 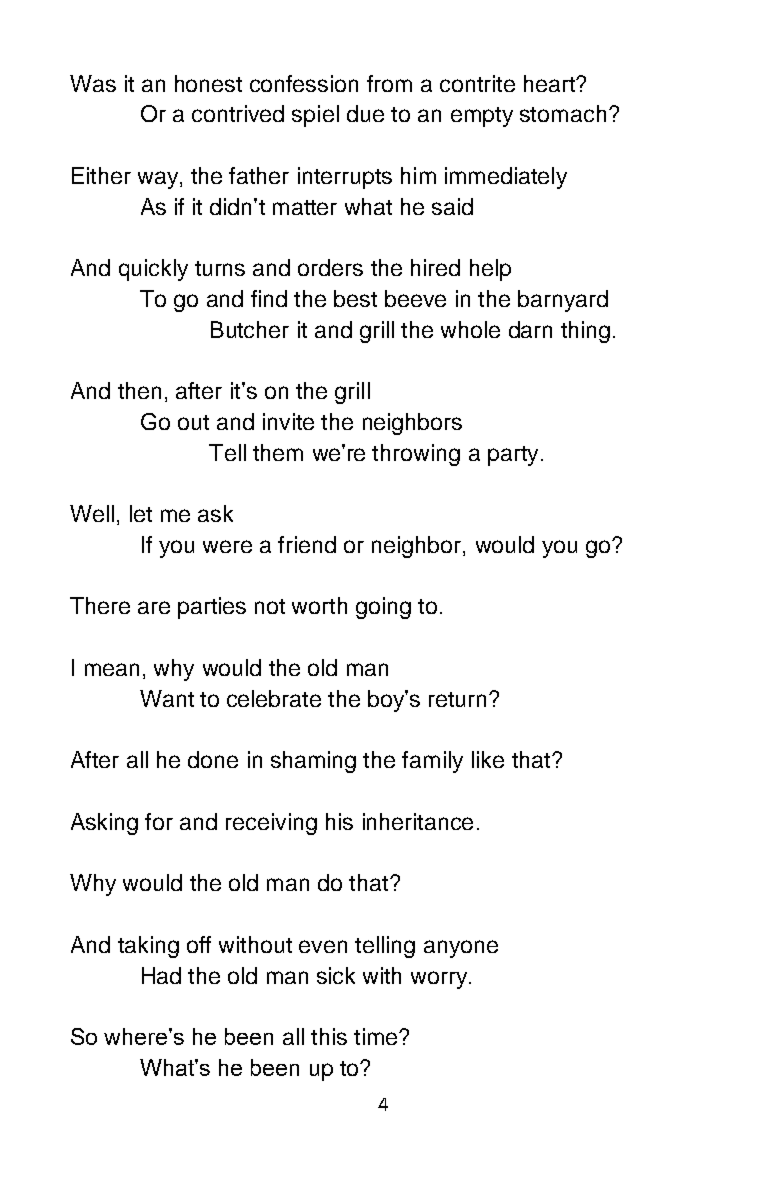 I want to click on honest, so click(x=208, y=83).
